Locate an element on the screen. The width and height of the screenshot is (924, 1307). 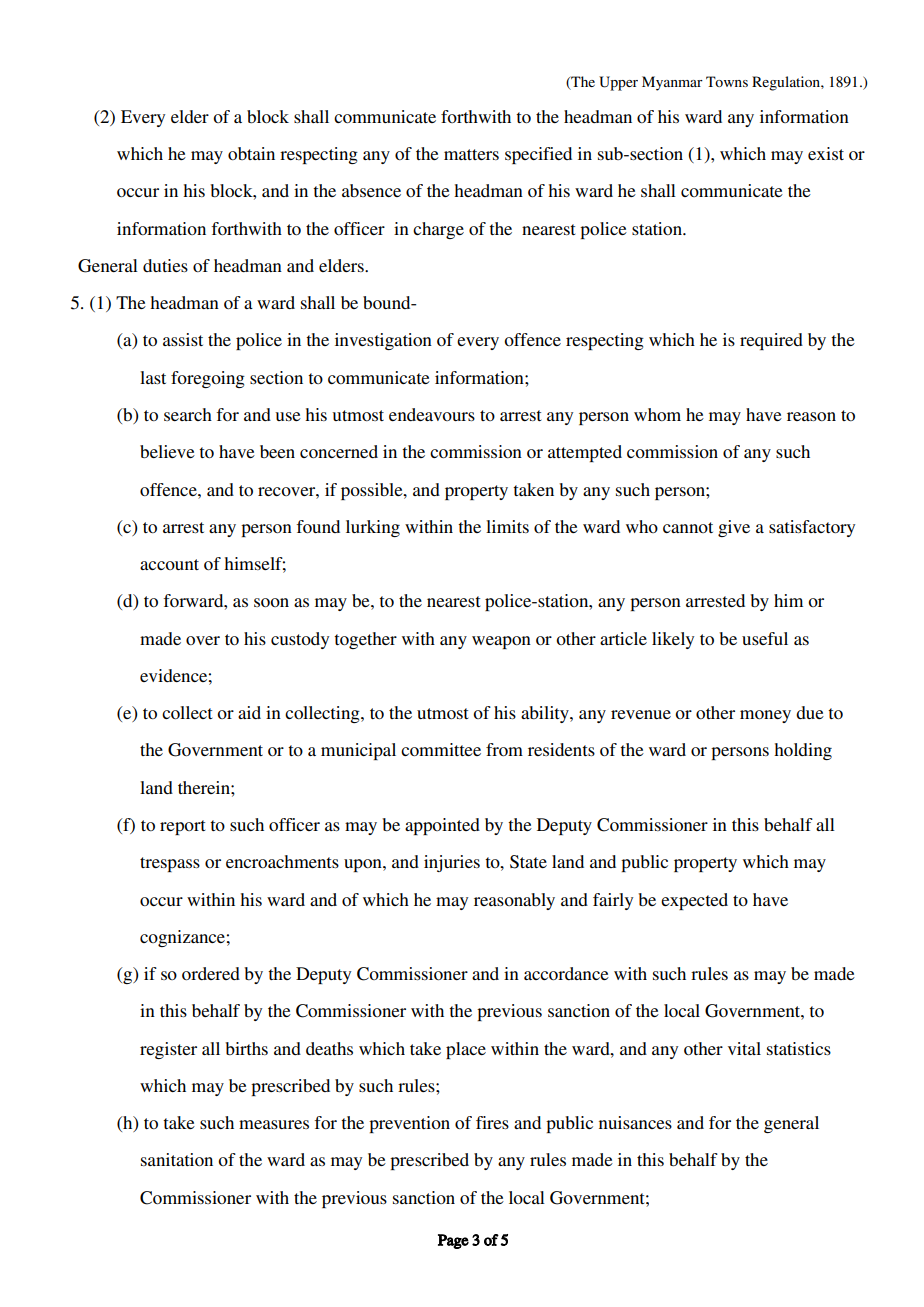
required is located at coordinates (771, 341).
